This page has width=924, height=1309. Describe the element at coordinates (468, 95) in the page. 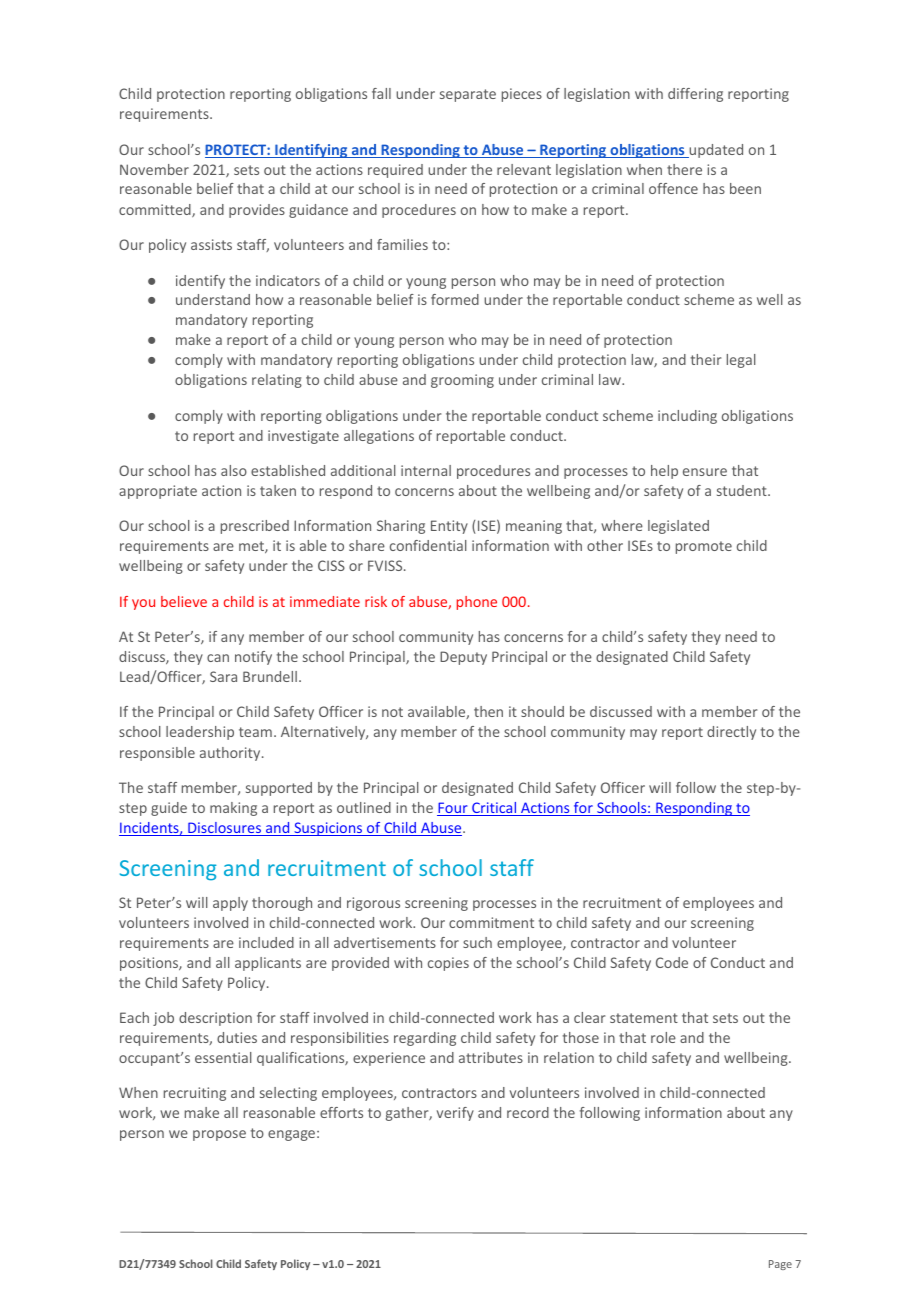

I see `separate` at that location.
